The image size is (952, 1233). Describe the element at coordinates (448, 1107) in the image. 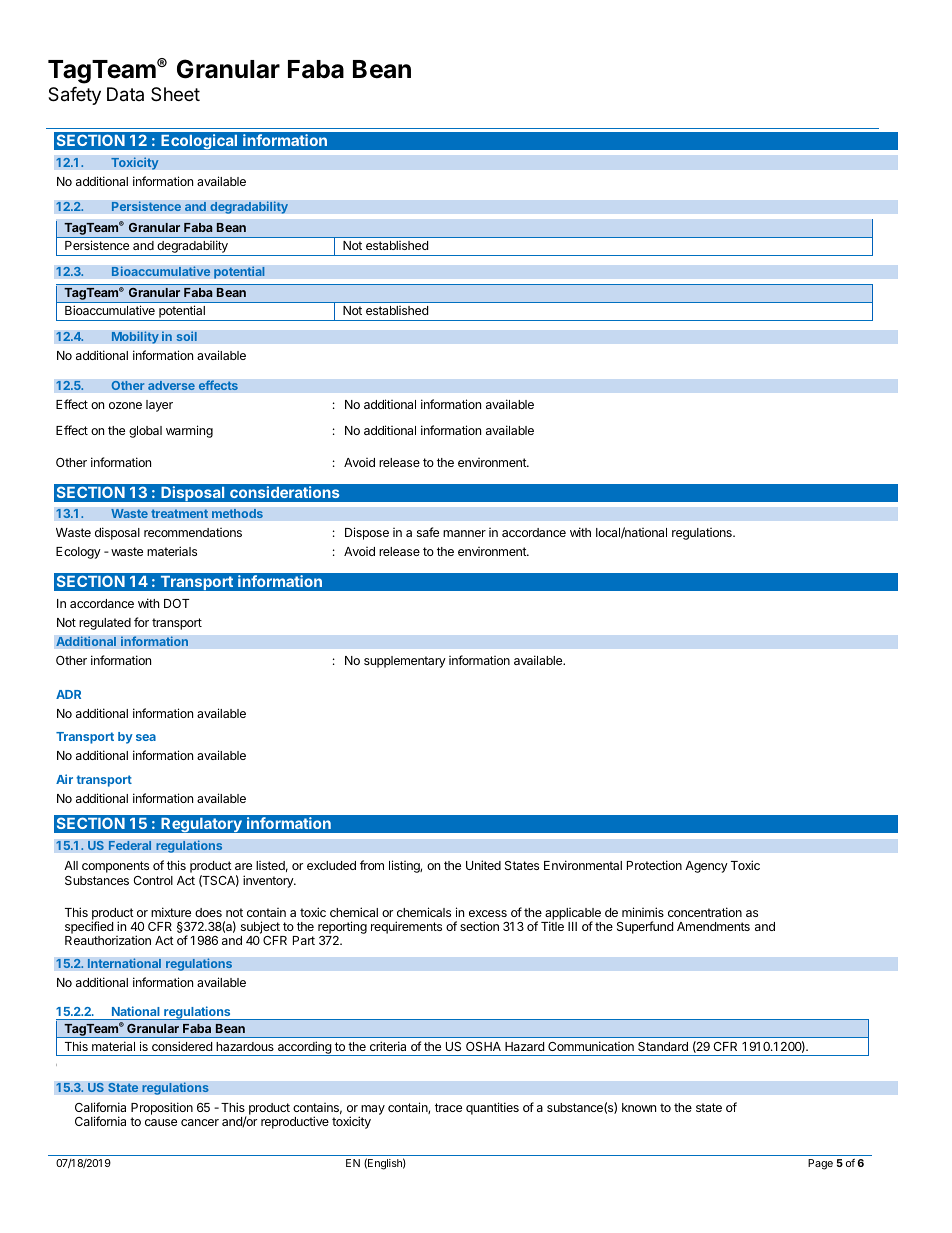

I see `trace` at that location.
